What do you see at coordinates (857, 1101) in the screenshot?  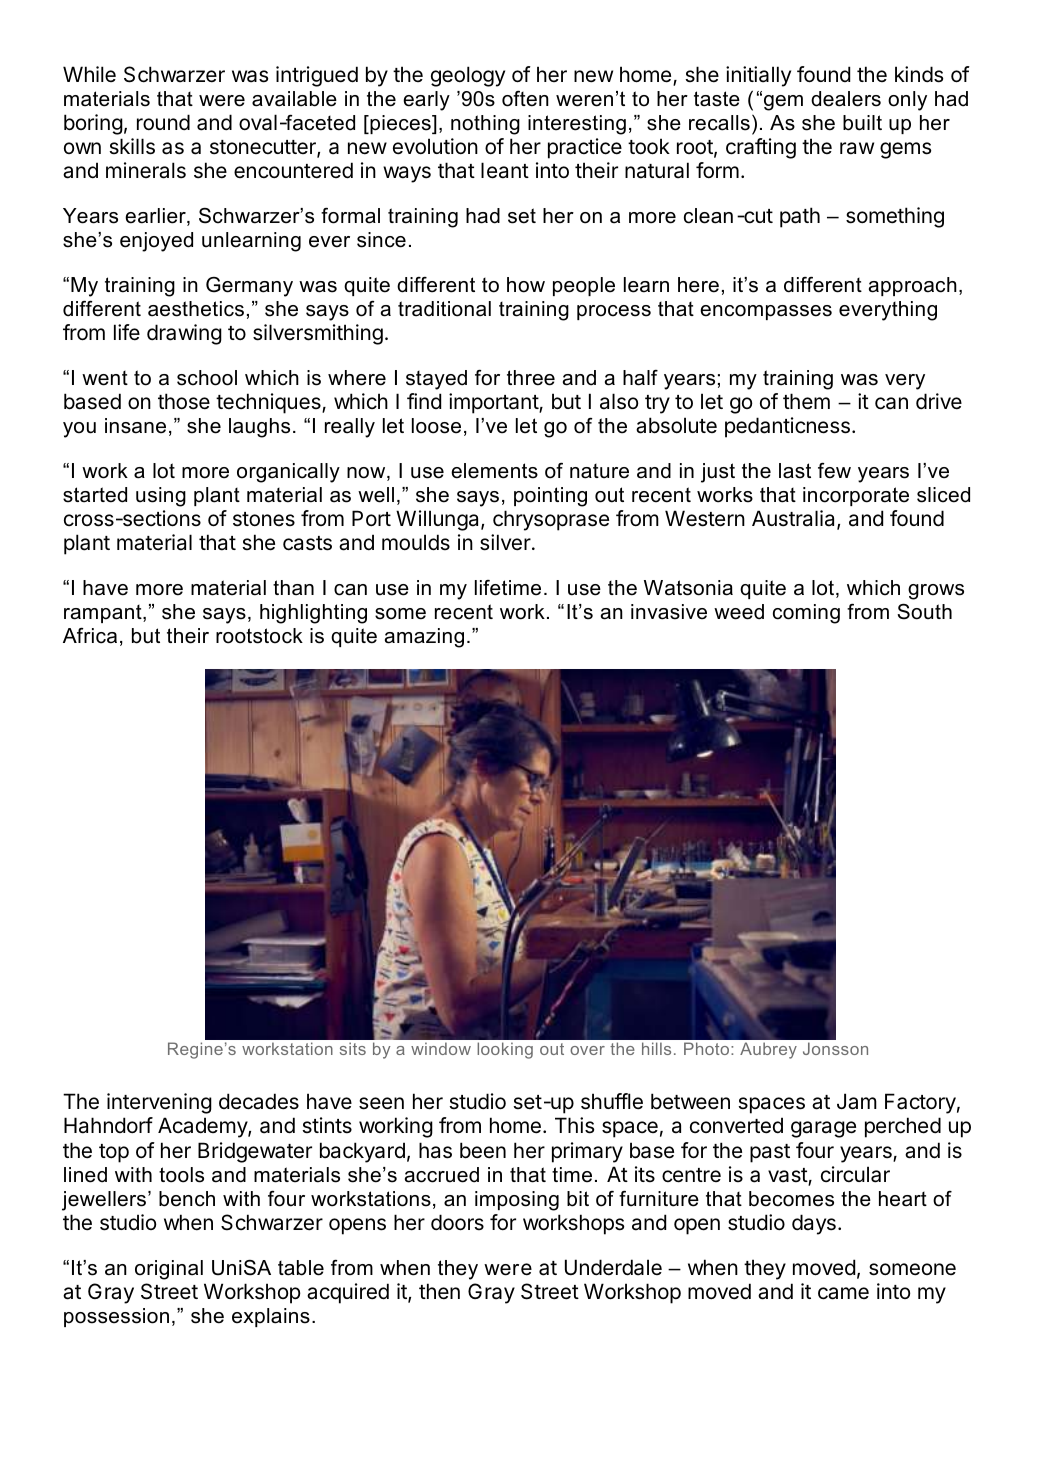 I see `Jam` at bounding box center [857, 1101].
